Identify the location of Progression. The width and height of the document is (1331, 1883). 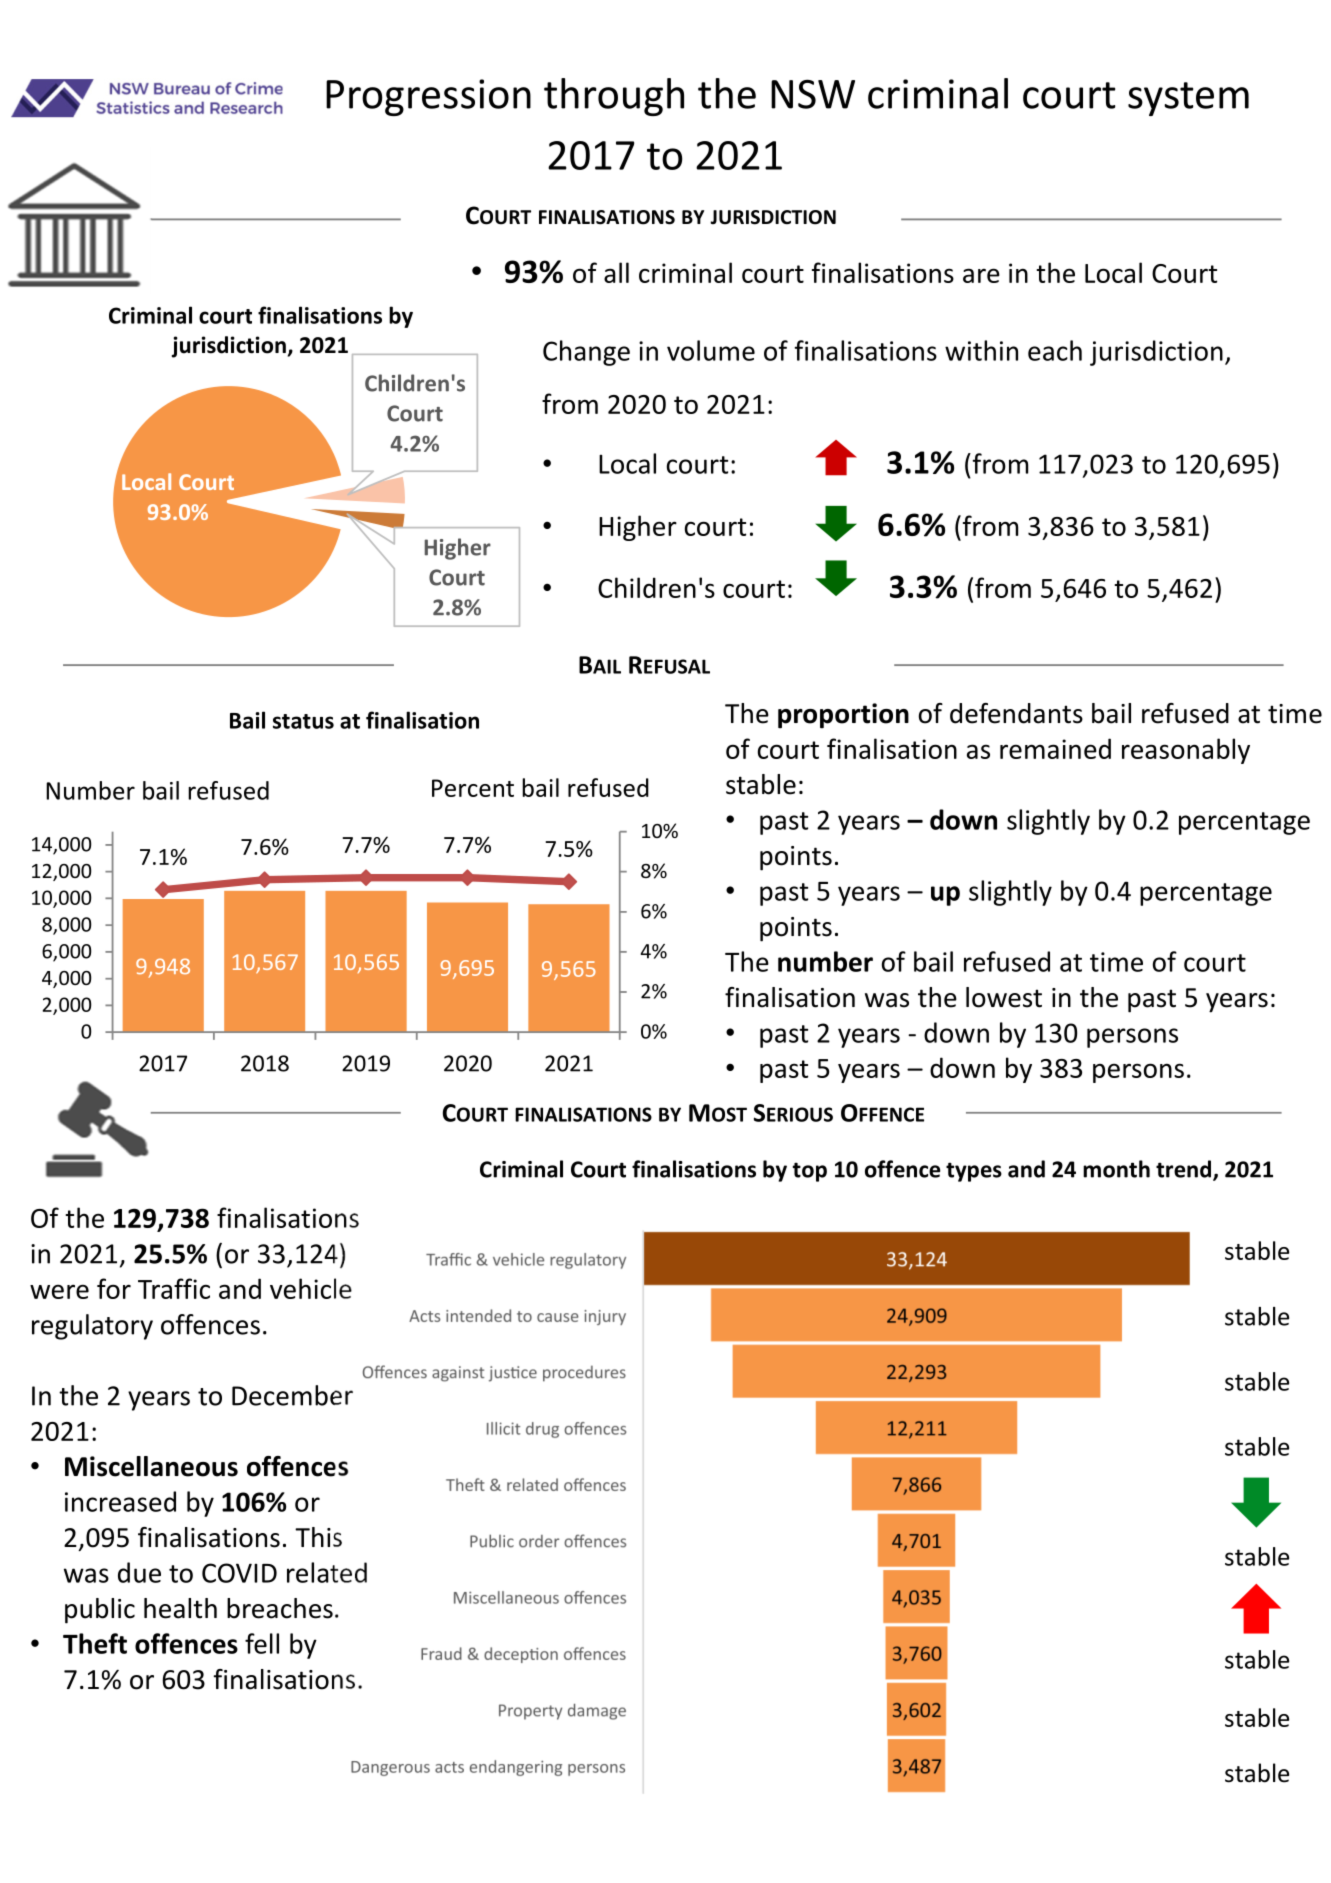
(428, 97).
